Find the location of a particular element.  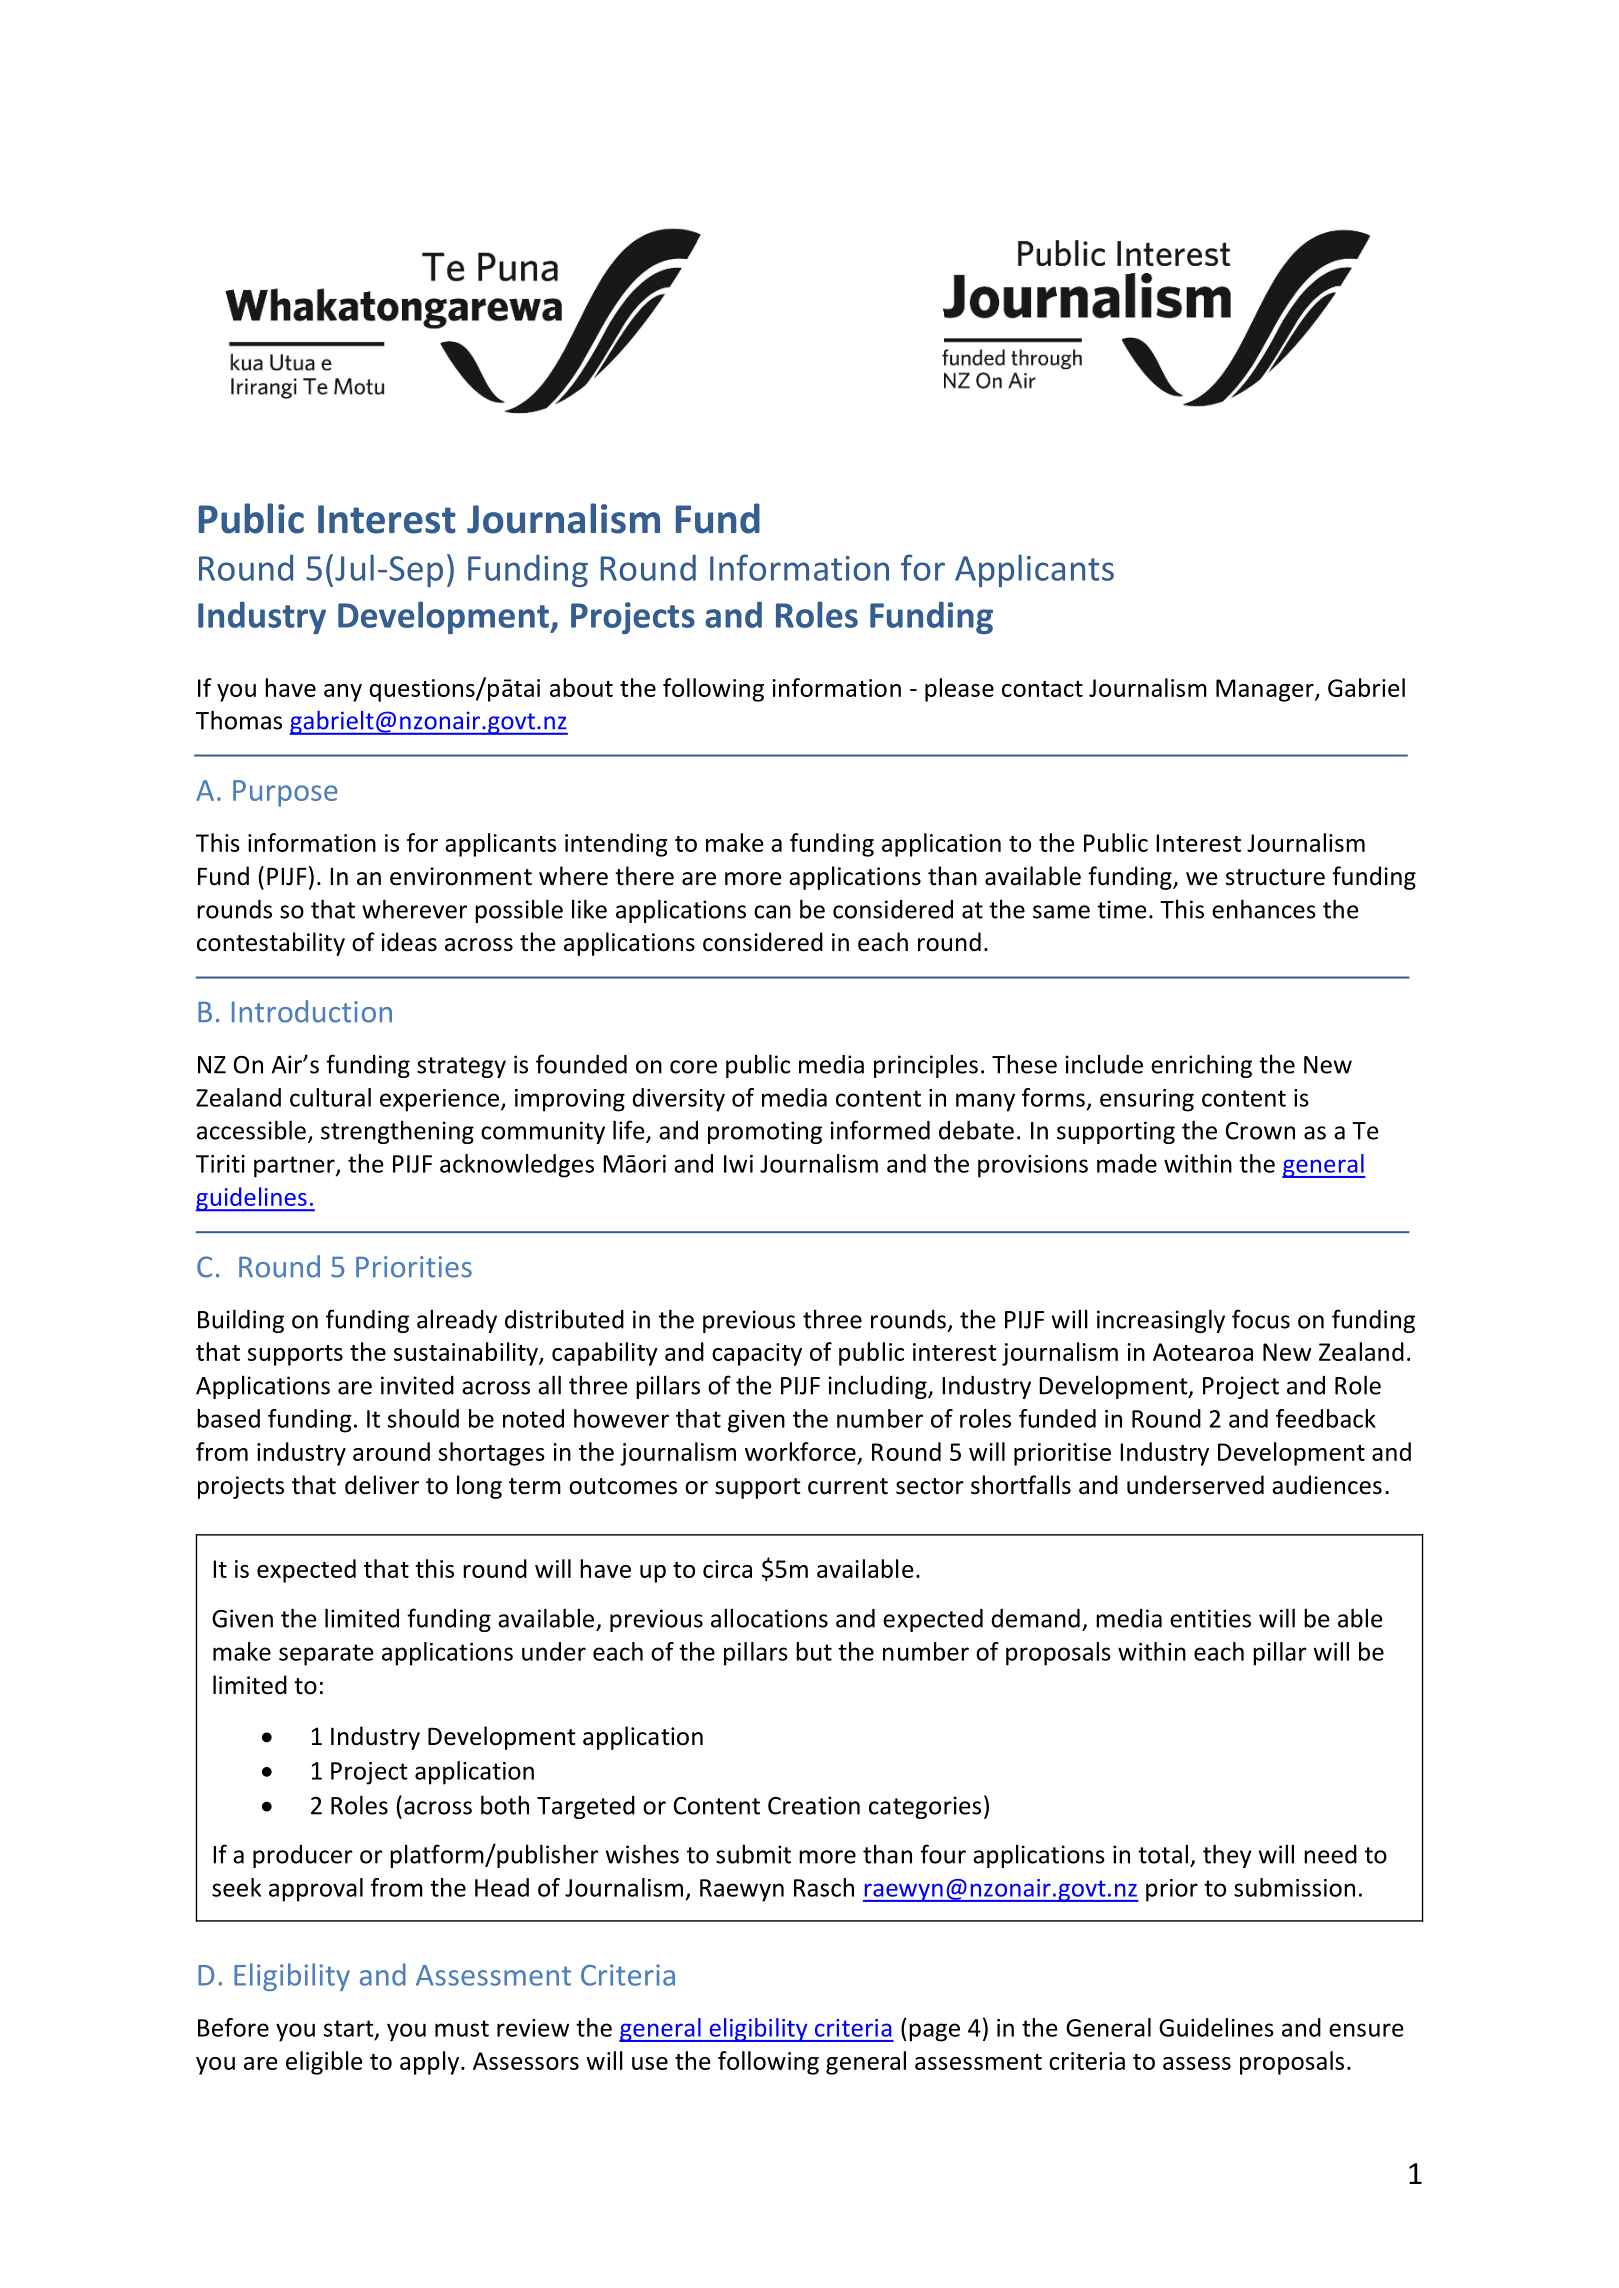

promoting is located at coordinates (765, 1132).
